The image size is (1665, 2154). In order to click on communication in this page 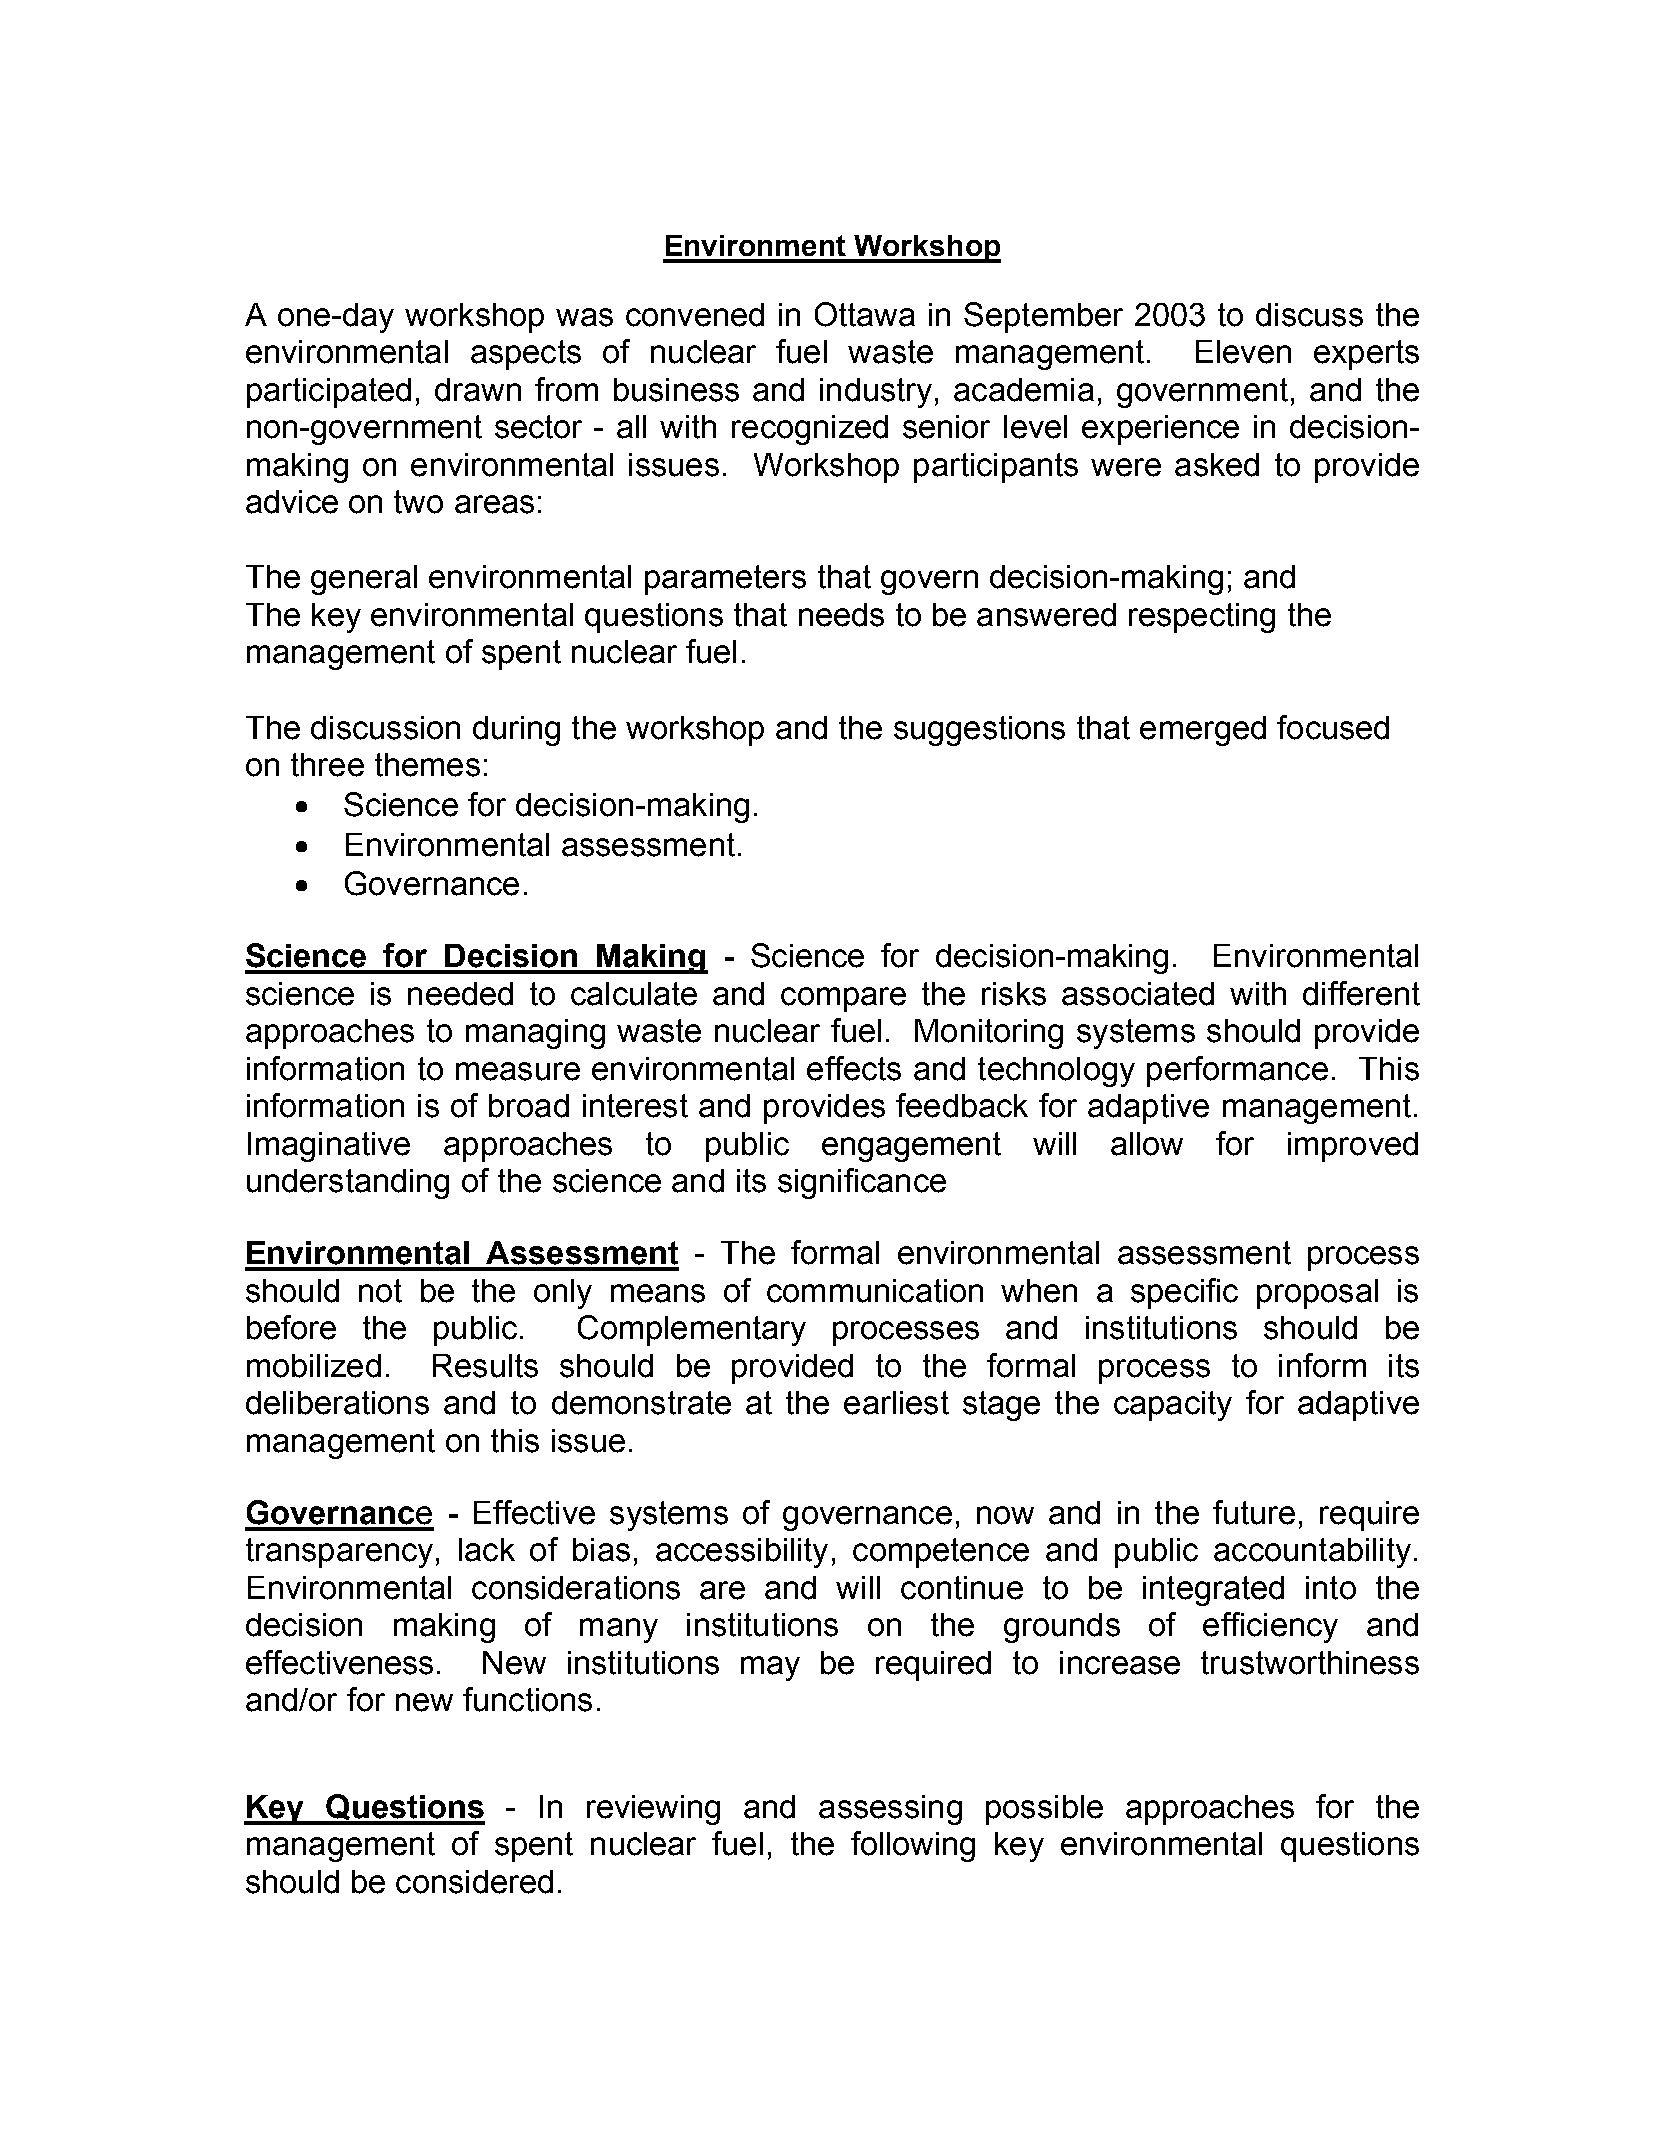, I will do `click(875, 1291)`.
